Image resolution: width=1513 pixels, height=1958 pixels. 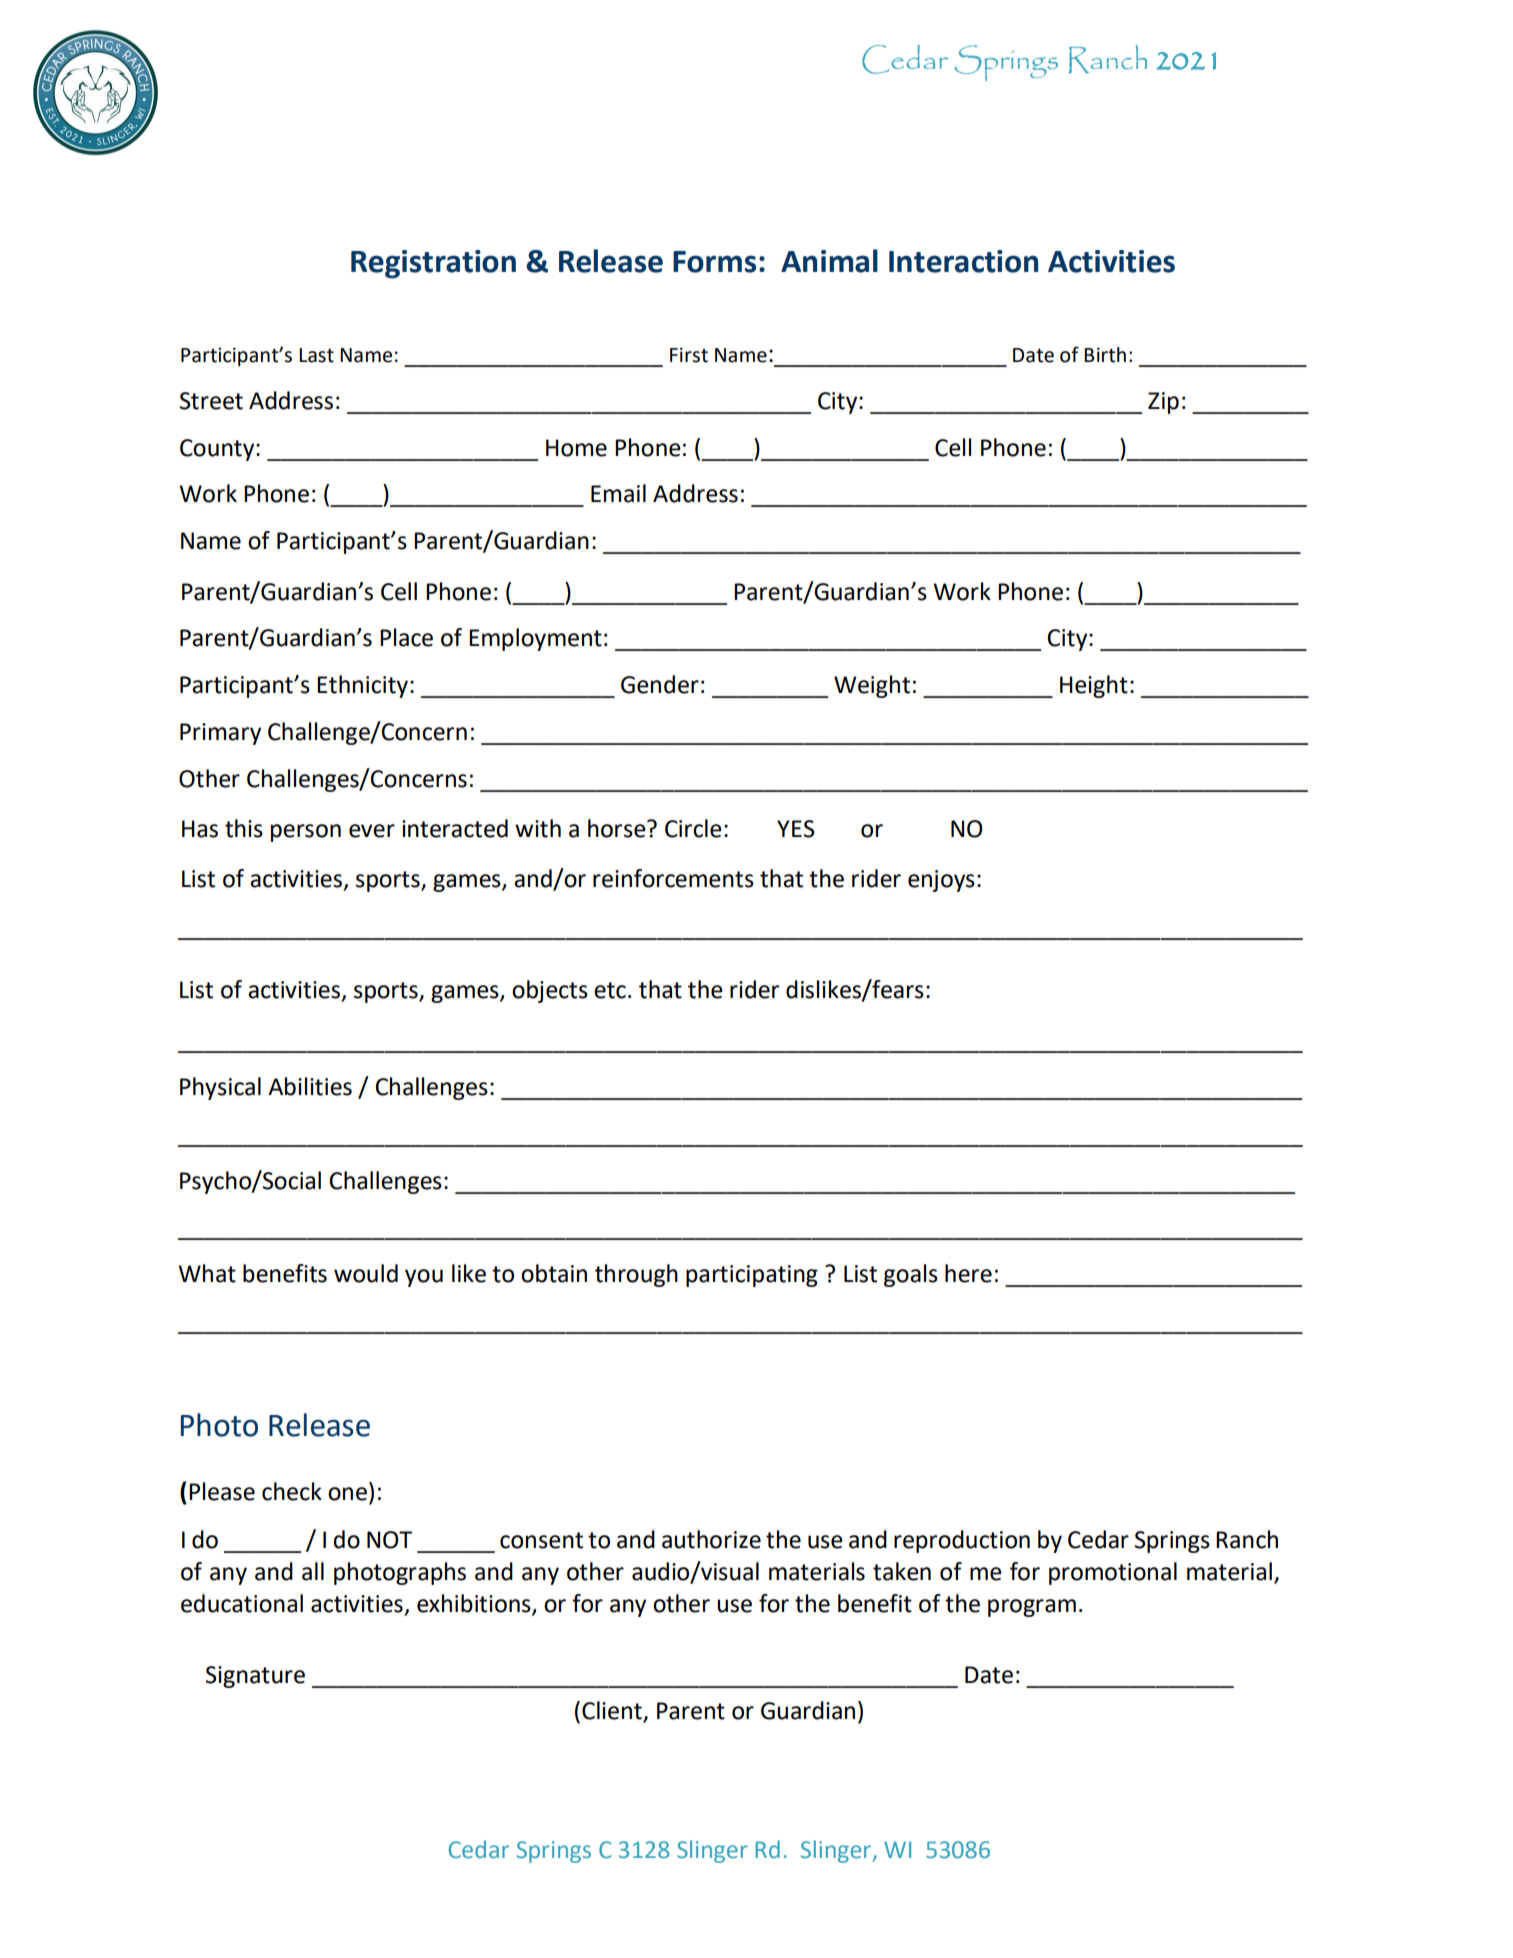 What do you see at coordinates (714, 262) in the screenshot?
I see `Forms` at bounding box center [714, 262].
